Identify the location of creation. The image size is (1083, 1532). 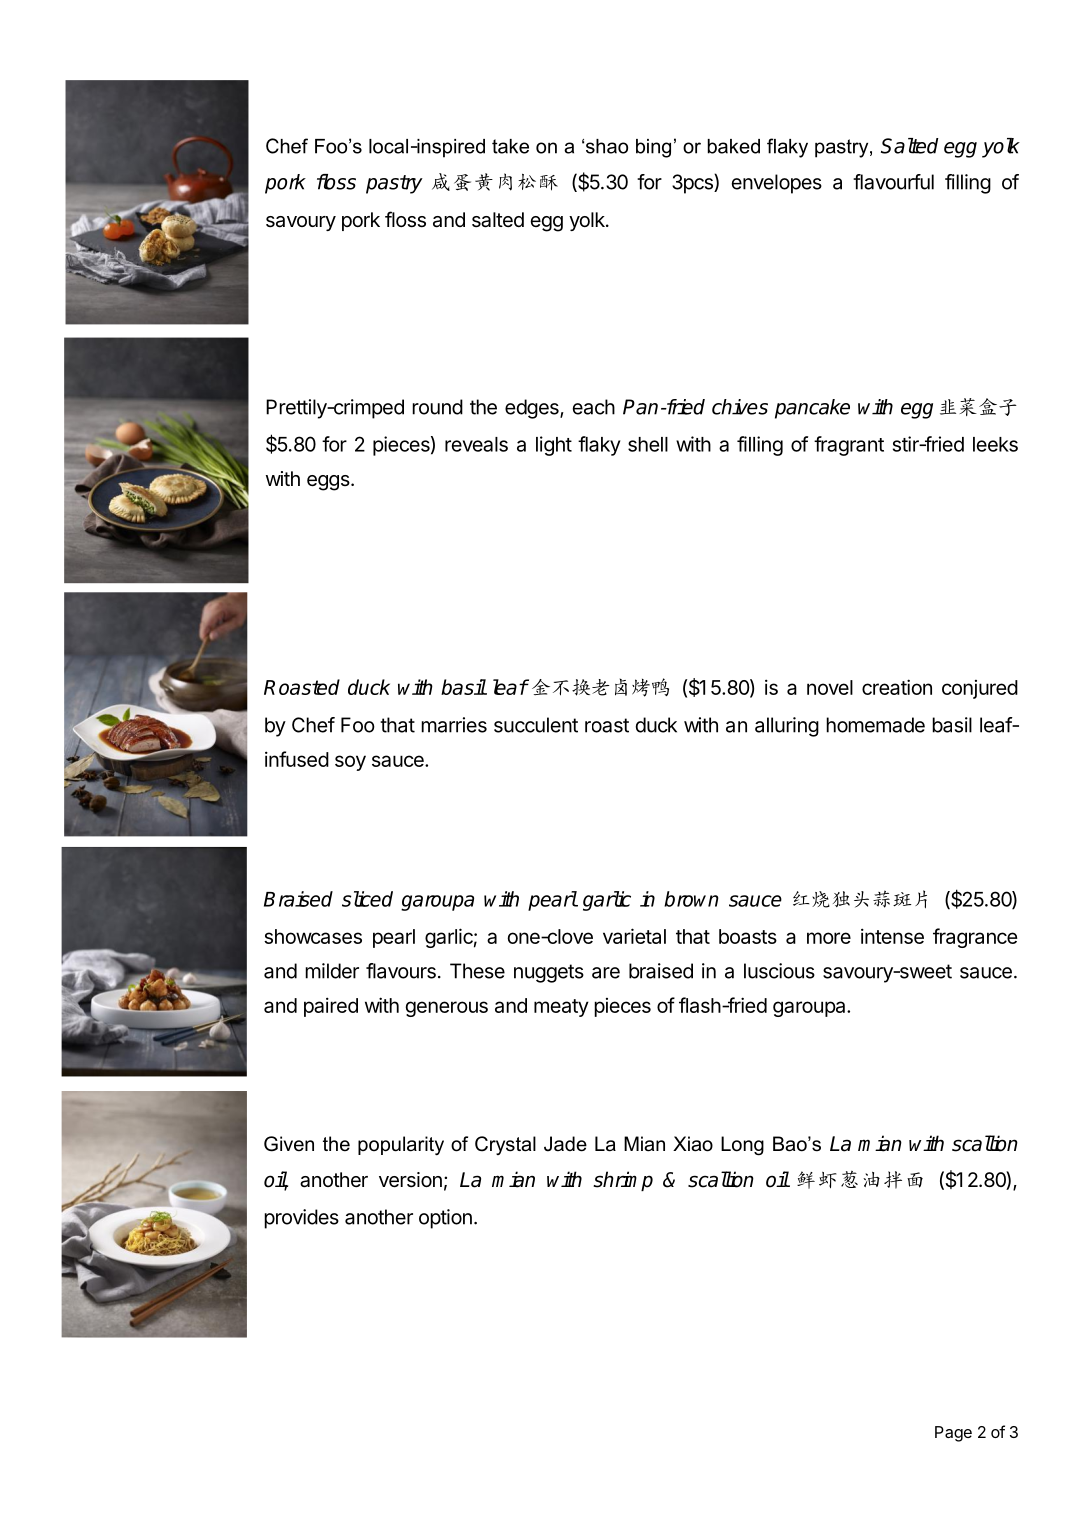
(897, 687).
